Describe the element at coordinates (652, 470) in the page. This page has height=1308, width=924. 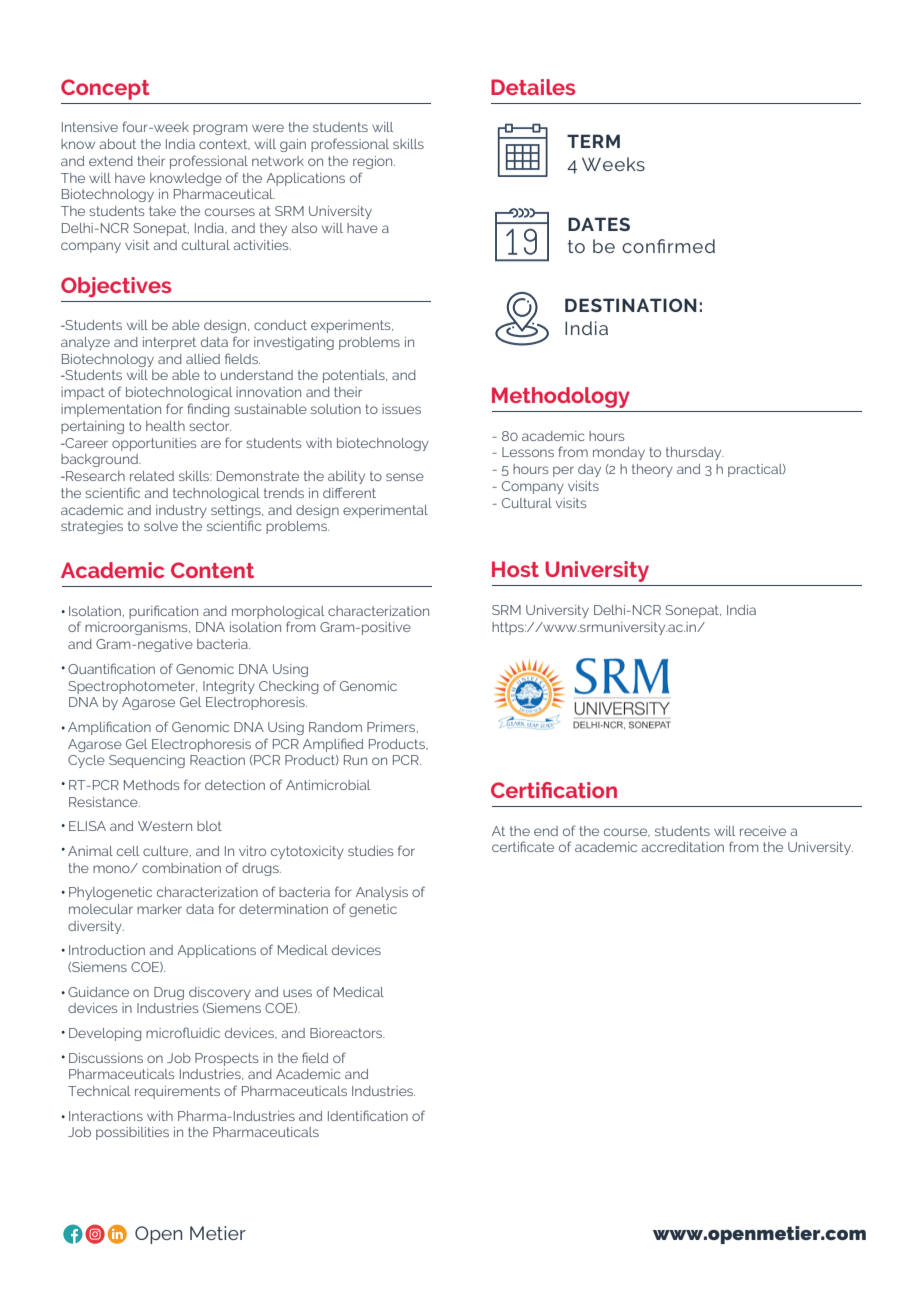
I see `theory` at that location.
